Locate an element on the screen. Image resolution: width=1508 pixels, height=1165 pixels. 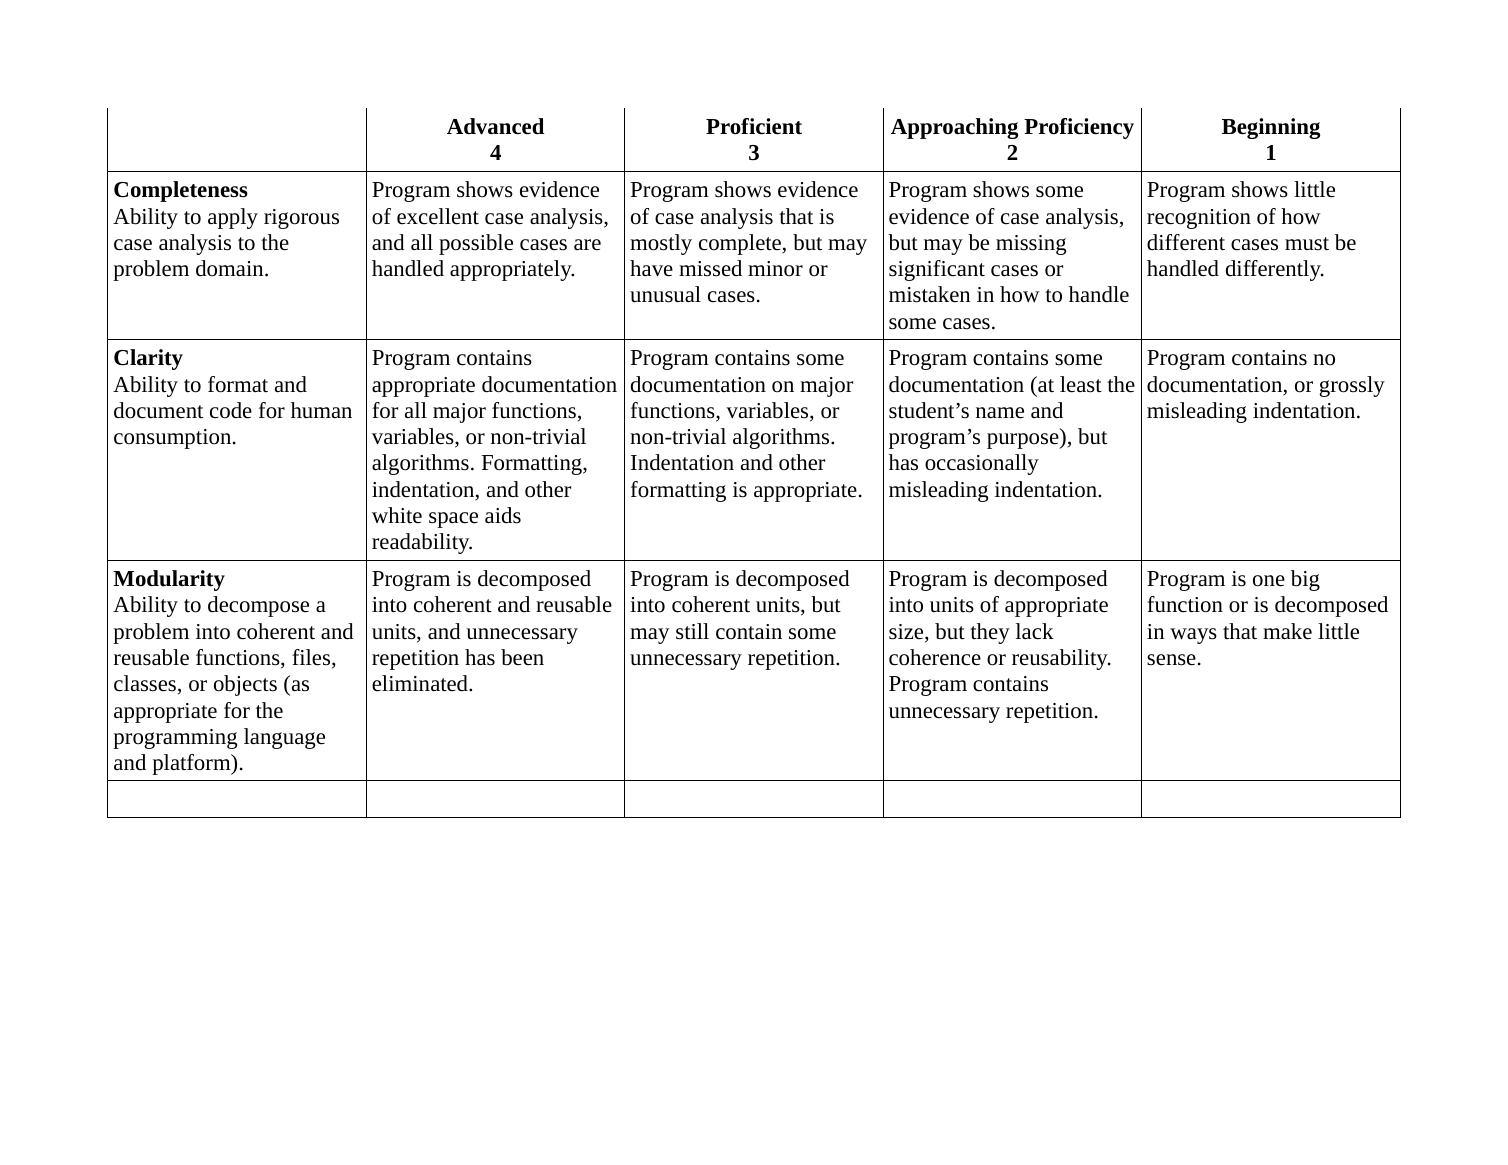
Advanced is located at coordinates (495, 126).
